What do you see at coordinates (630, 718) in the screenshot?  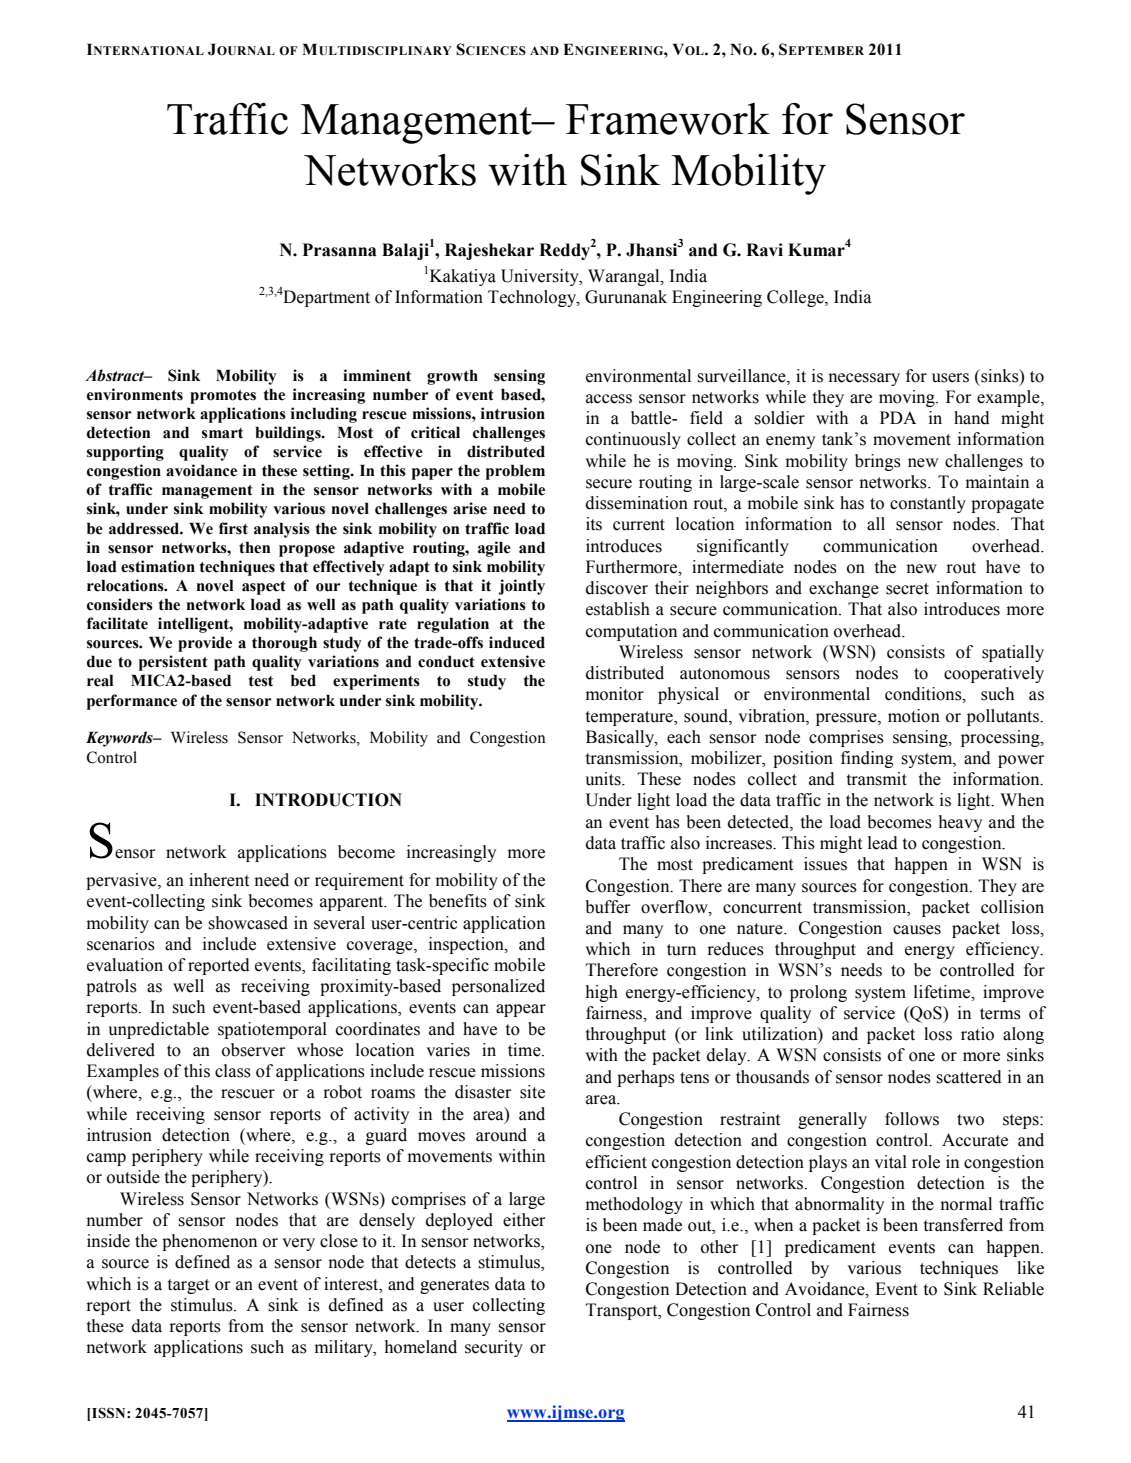 I see `temperature` at bounding box center [630, 718].
